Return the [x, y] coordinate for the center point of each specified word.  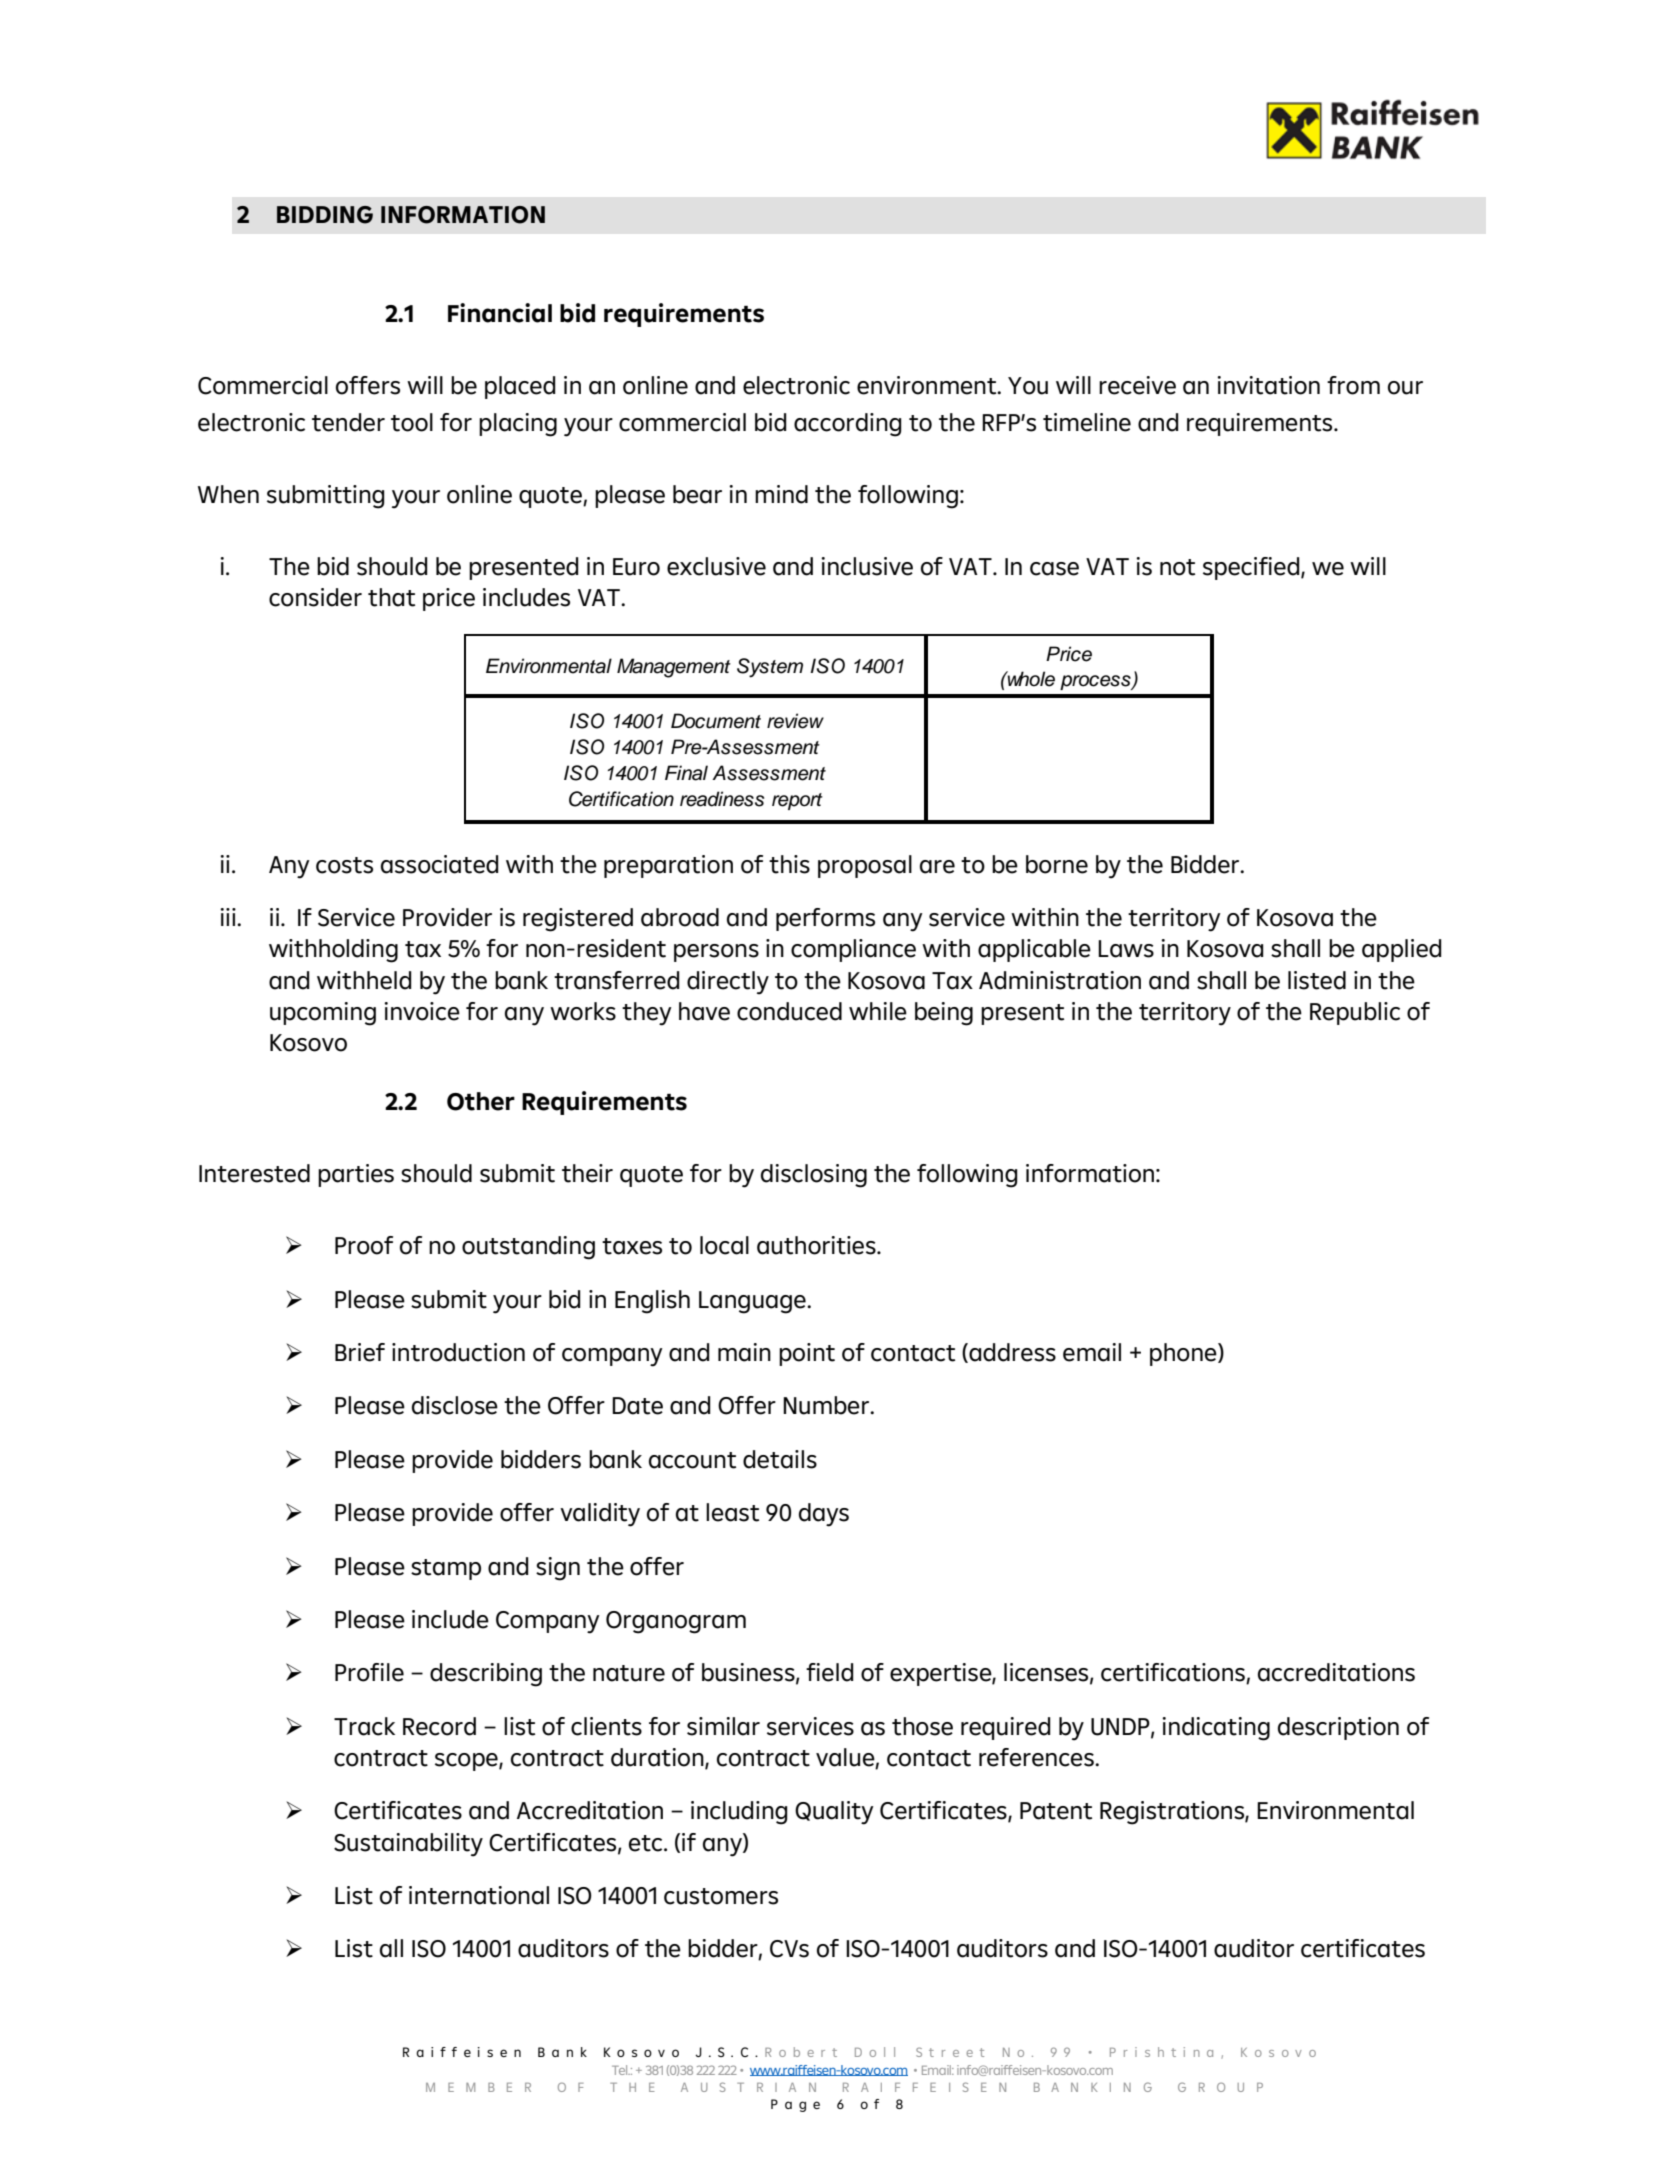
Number [827, 1405]
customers [721, 1896]
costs [344, 865]
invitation [1268, 385]
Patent [1056, 1811]
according [848, 425]
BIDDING [325, 215]
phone [1184, 1354]
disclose [455, 1405]
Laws [1126, 949]
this [789, 864]
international [479, 1895]
